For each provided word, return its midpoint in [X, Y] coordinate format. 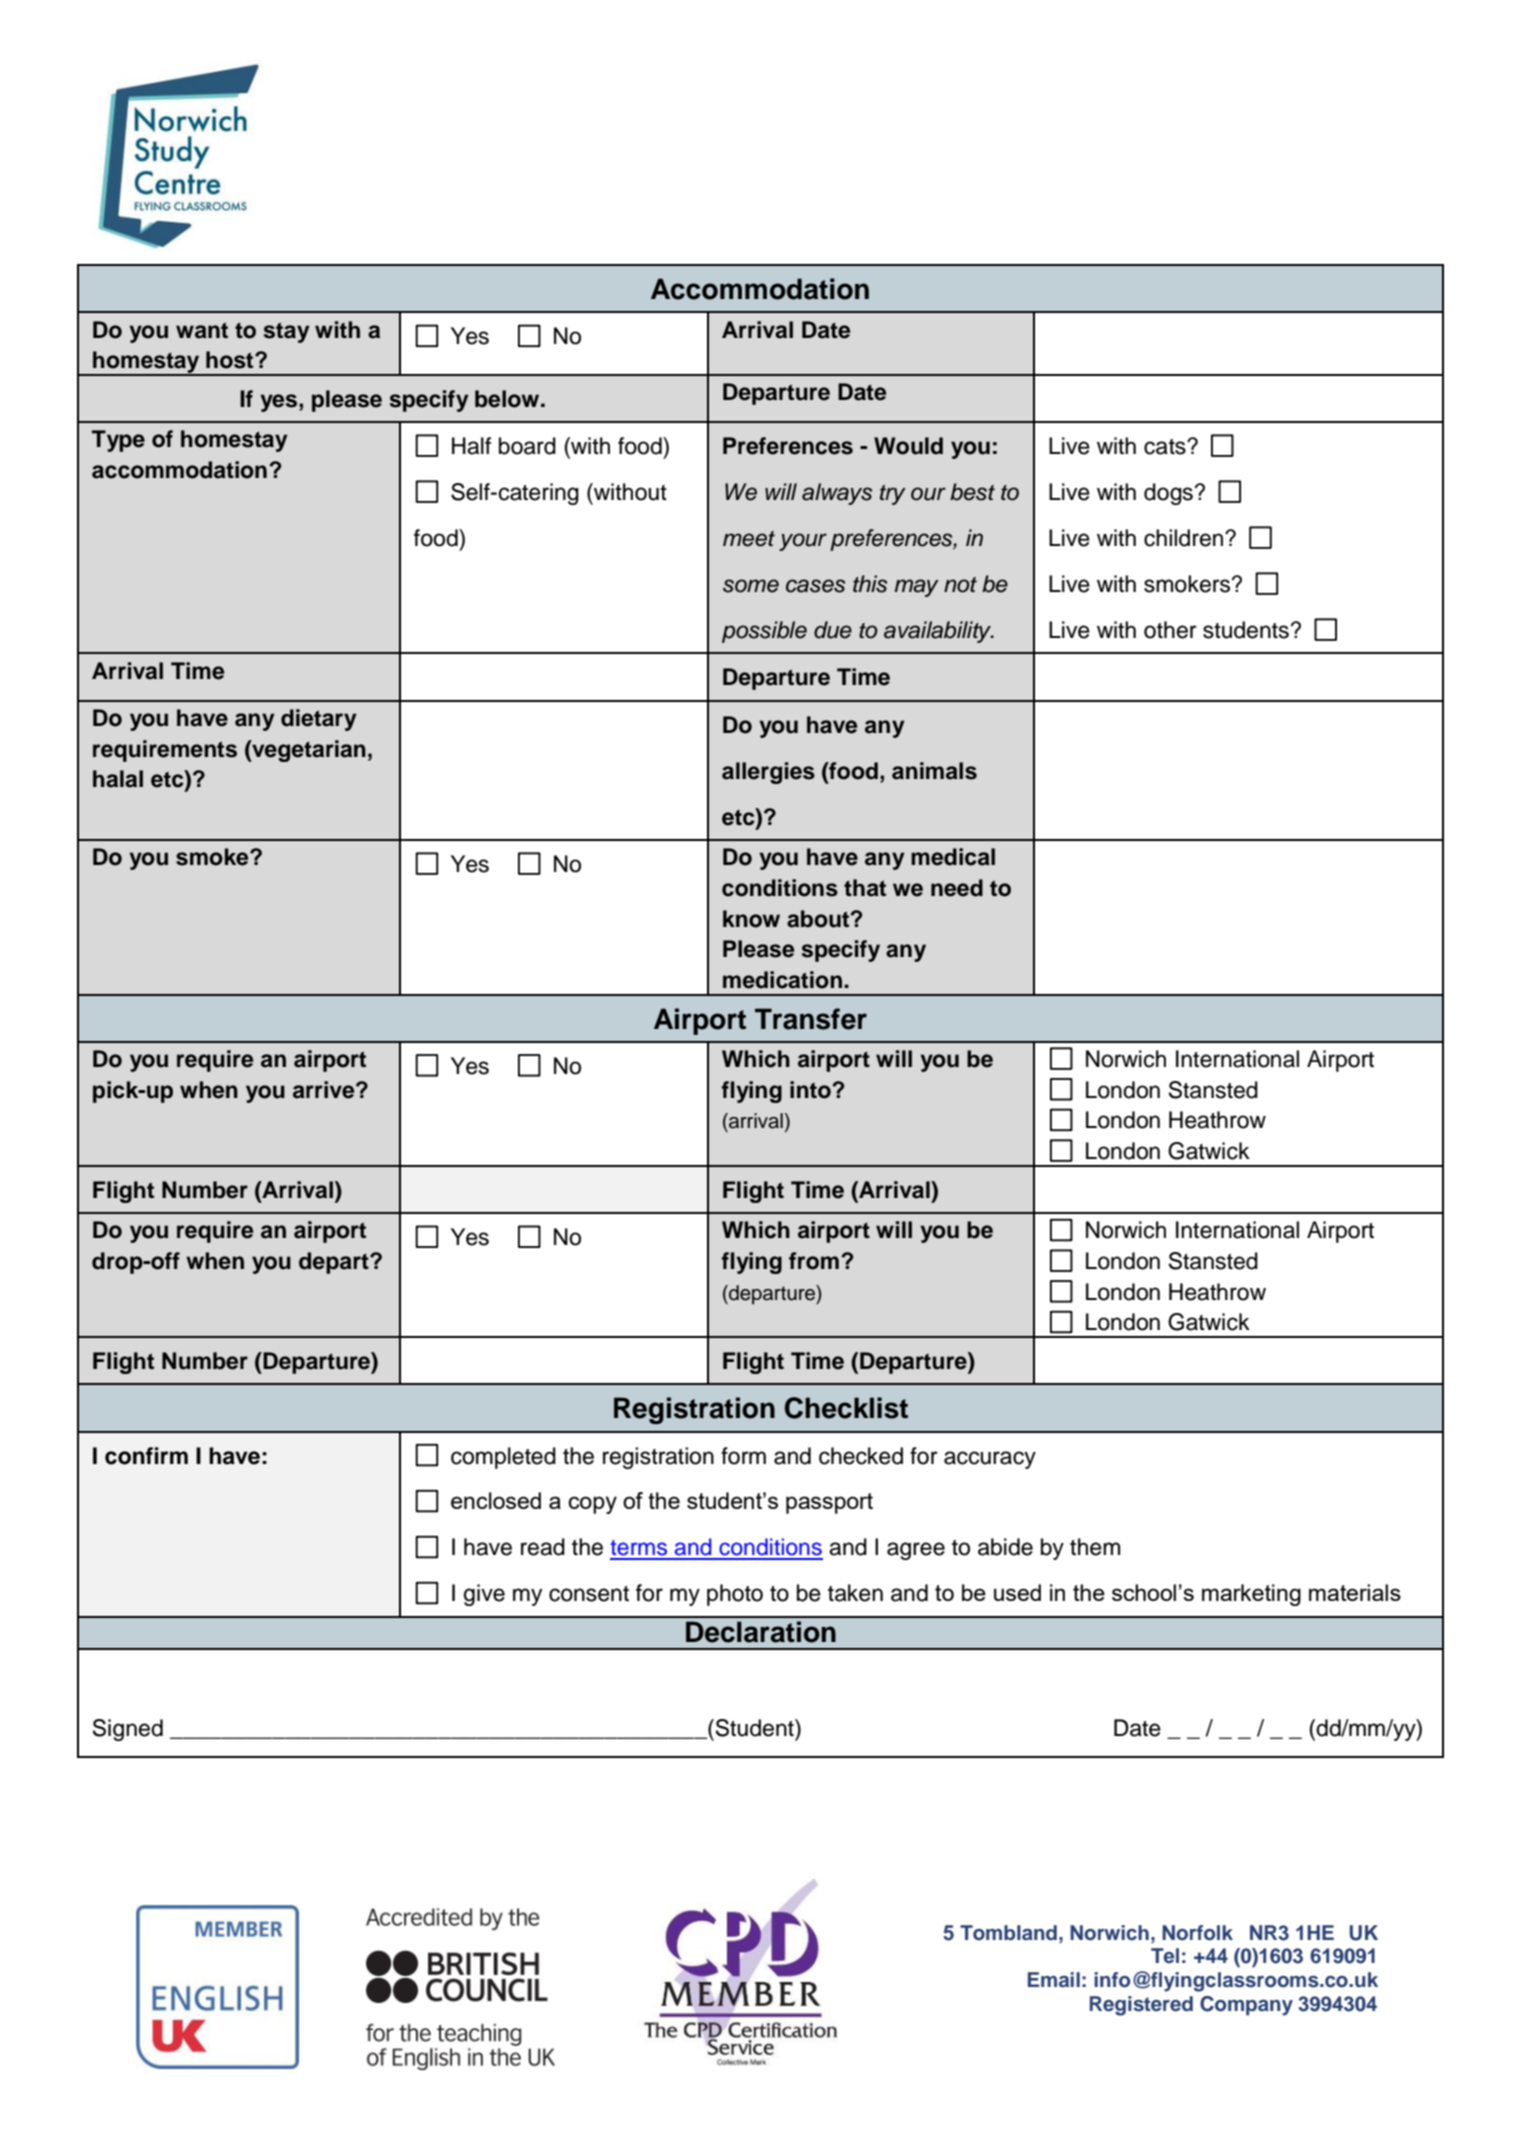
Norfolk [1197, 1933]
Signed [127, 1730]
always [837, 494]
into [811, 1090]
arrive [325, 1090]
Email [1054, 1979]
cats [1166, 447]
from [814, 1261]
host [231, 360]
